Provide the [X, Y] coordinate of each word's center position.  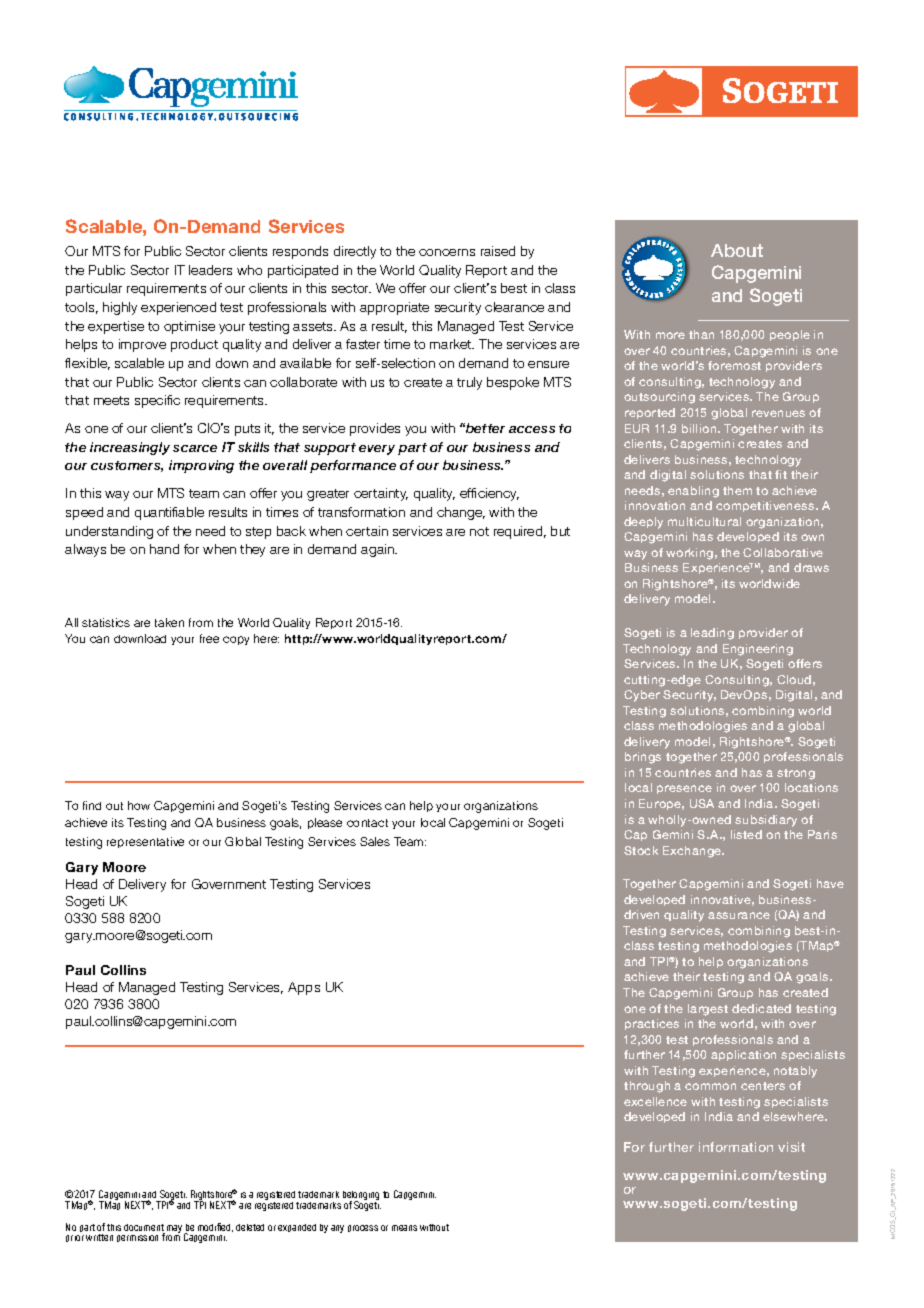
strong [796, 774]
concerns [447, 252]
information [736, 1147]
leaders [210, 270]
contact [367, 823]
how [139, 805]
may [176, 1230]
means [404, 1228]
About [737, 250]
